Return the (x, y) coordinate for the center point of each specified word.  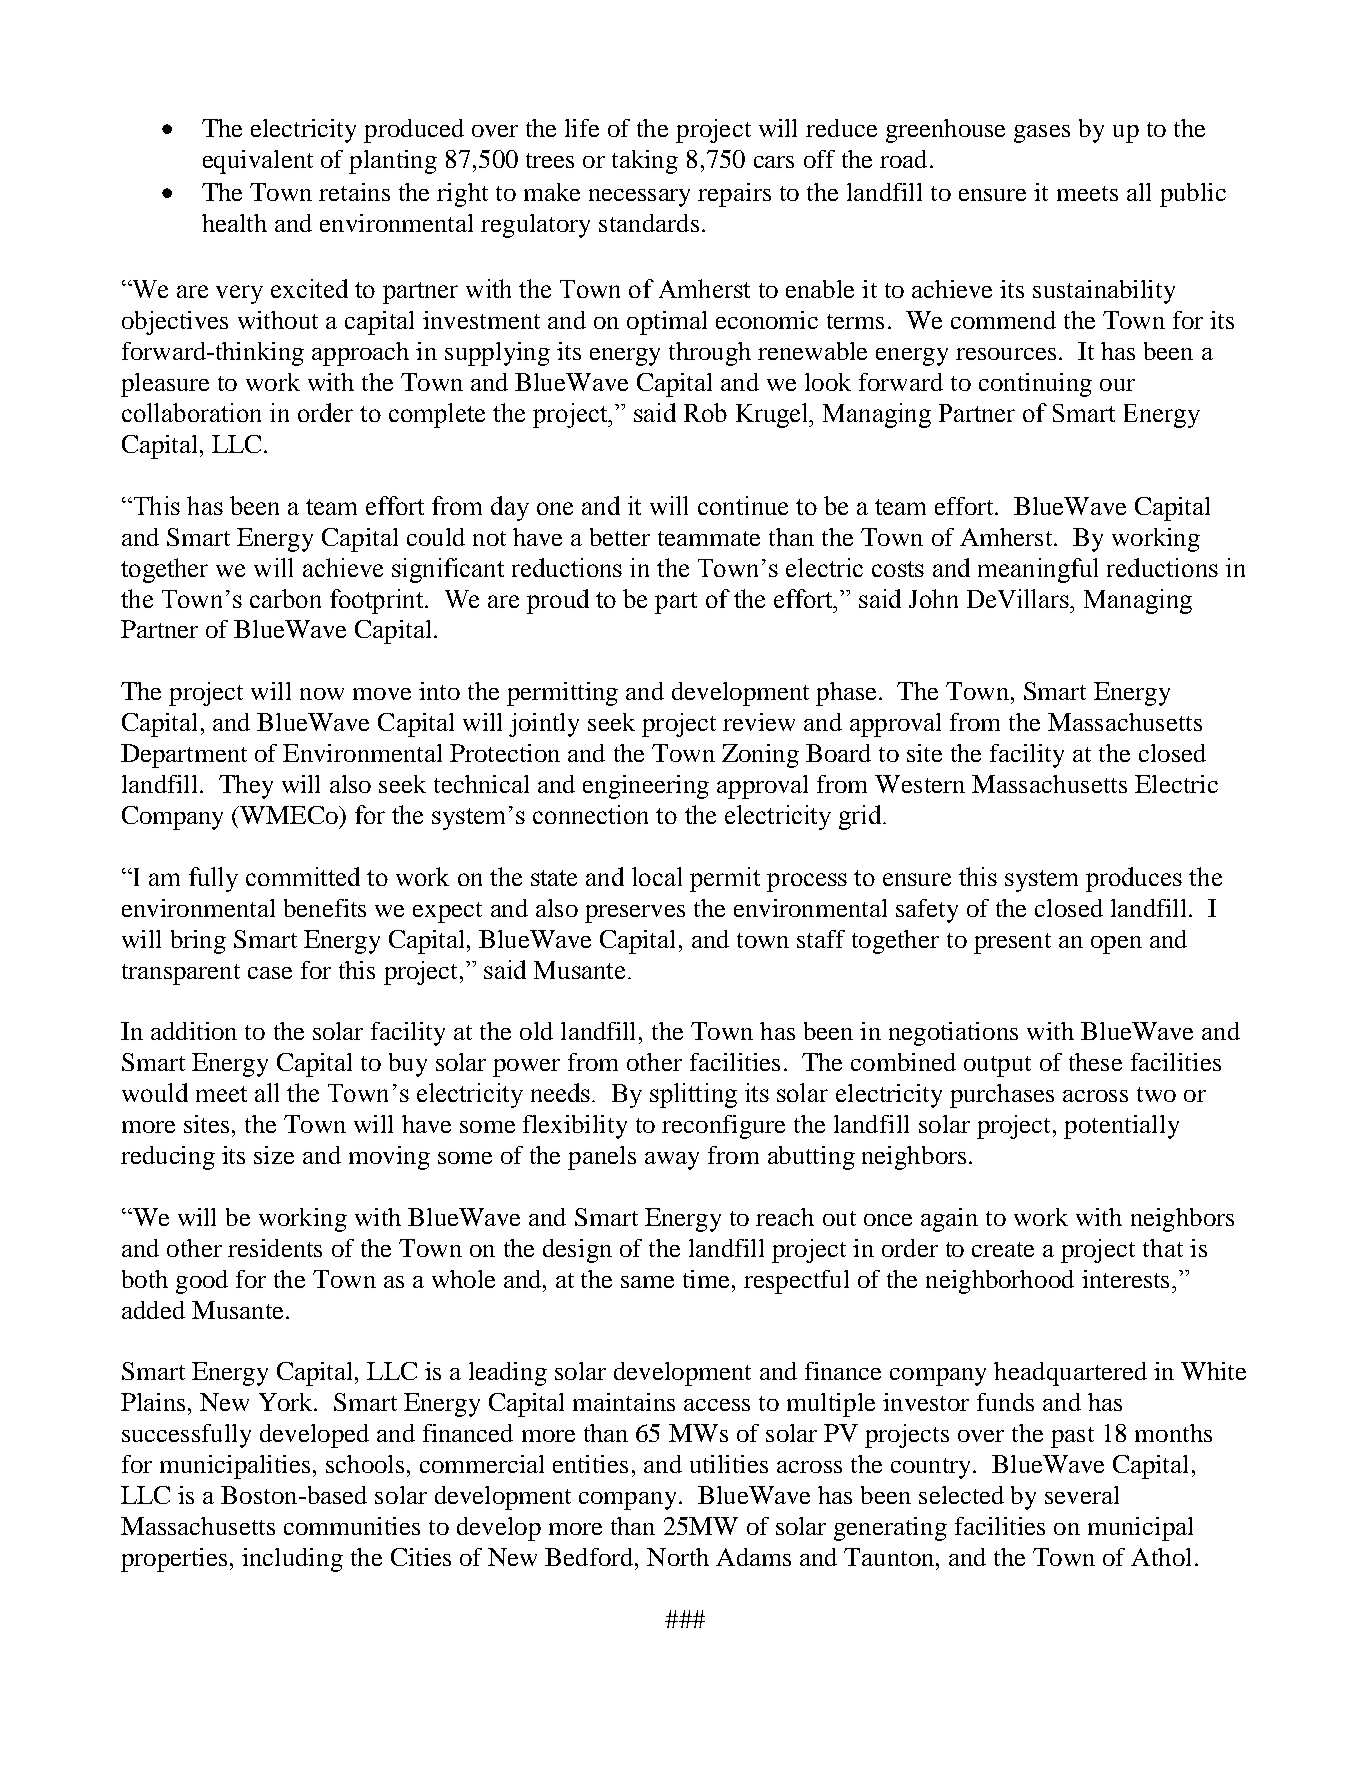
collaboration (191, 412)
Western (920, 784)
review (759, 722)
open (1116, 945)
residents (275, 1248)
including (292, 1560)
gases (1042, 134)
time (708, 1279)
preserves (635, 914)
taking (645, 162)
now (322, 694)
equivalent (258, 162)
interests (1125, 1279)
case (270, 973)
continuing (1035, 385)
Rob (705, 412)
